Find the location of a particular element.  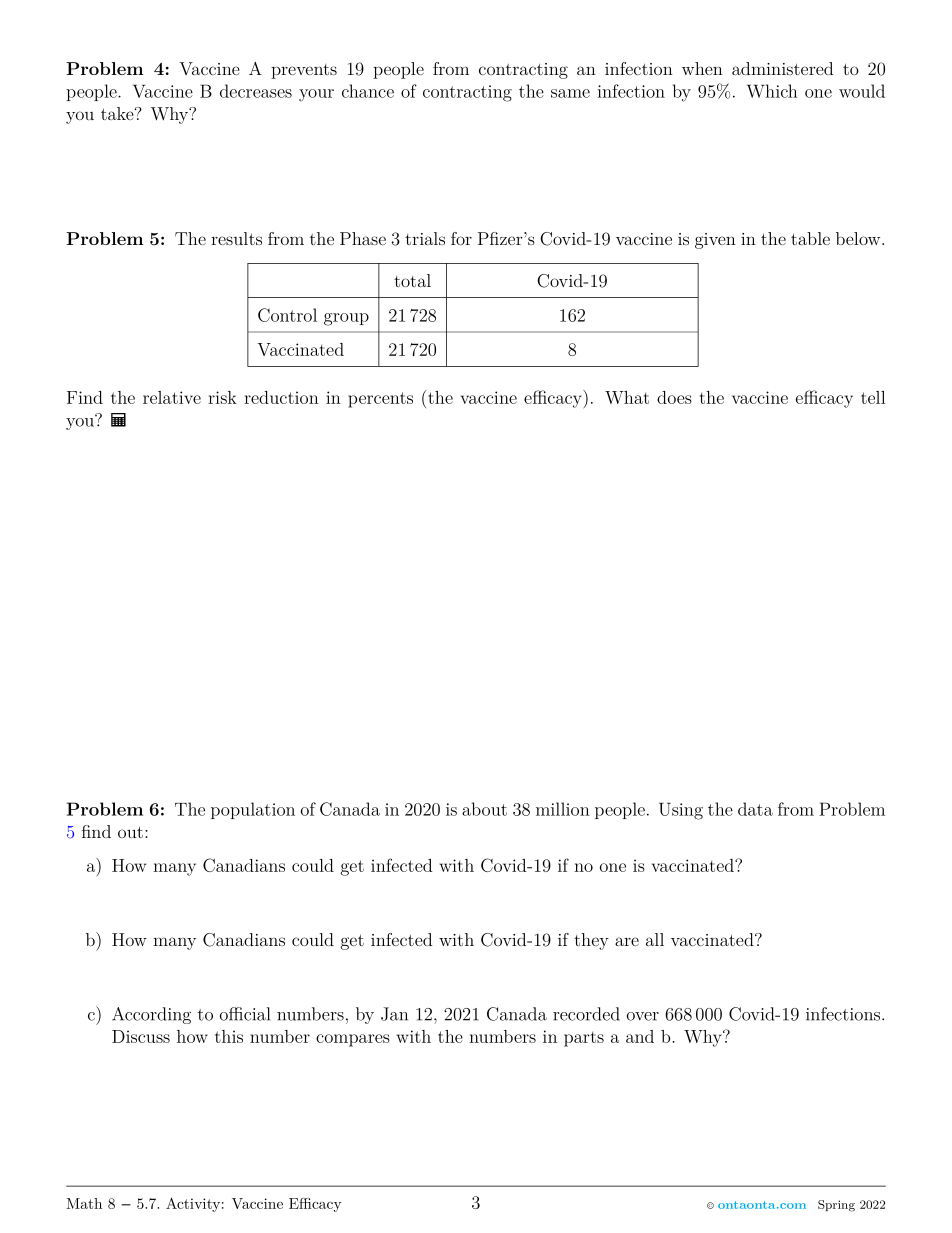

Math is located at coordinates (84, 1203).
